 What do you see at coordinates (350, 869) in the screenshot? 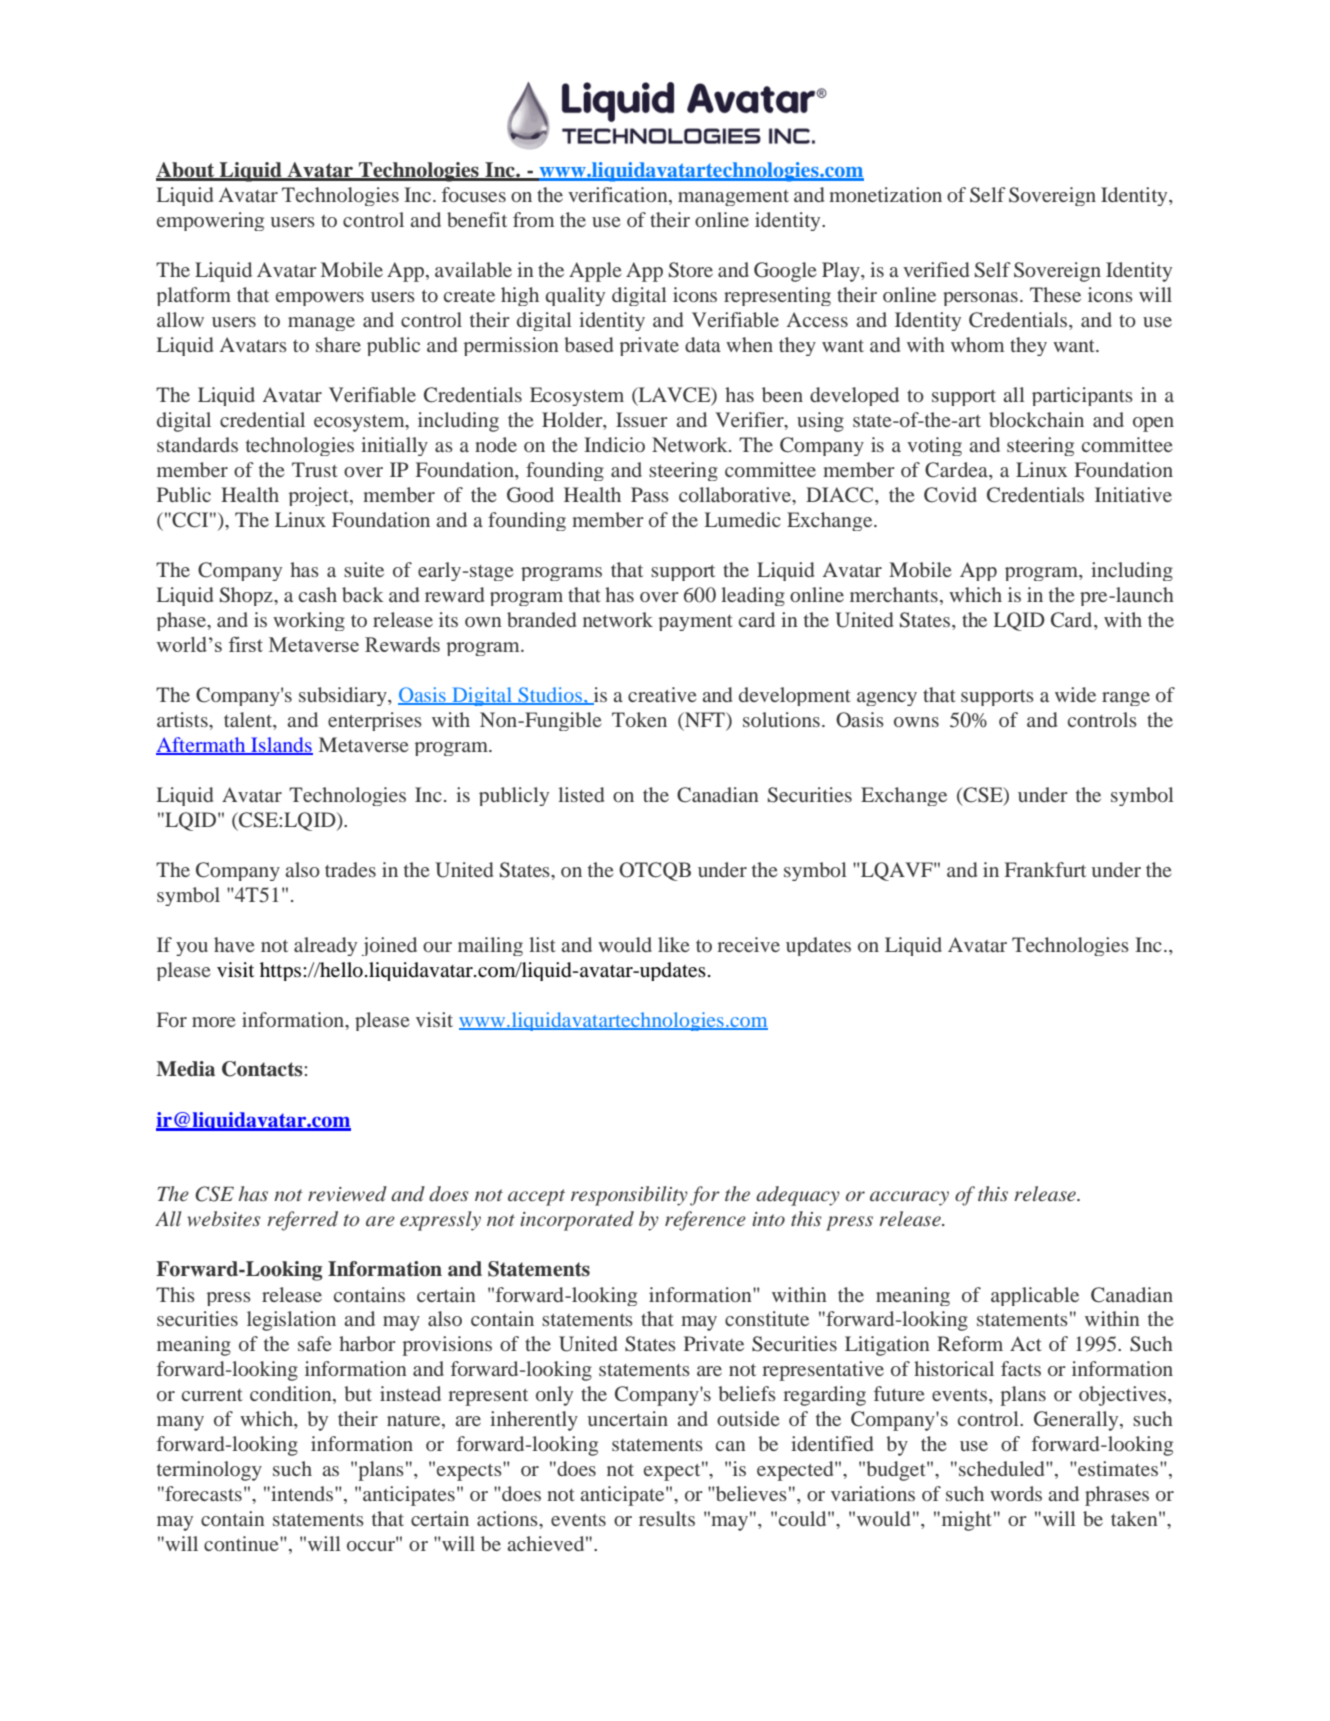
I see `trades` at bounding box center [350, 869].
